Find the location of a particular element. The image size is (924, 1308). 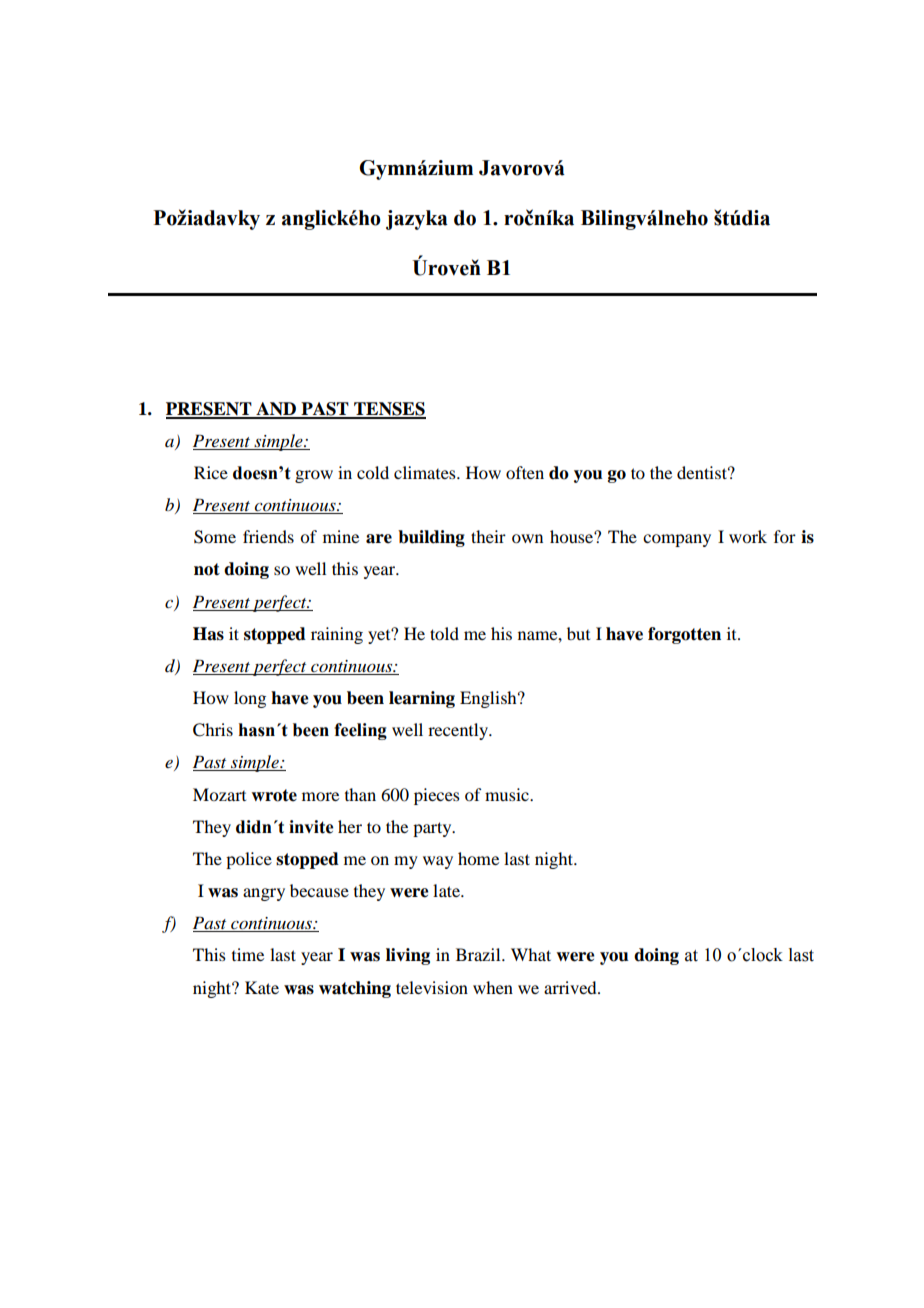

home is located at coordinates (478, 858).
